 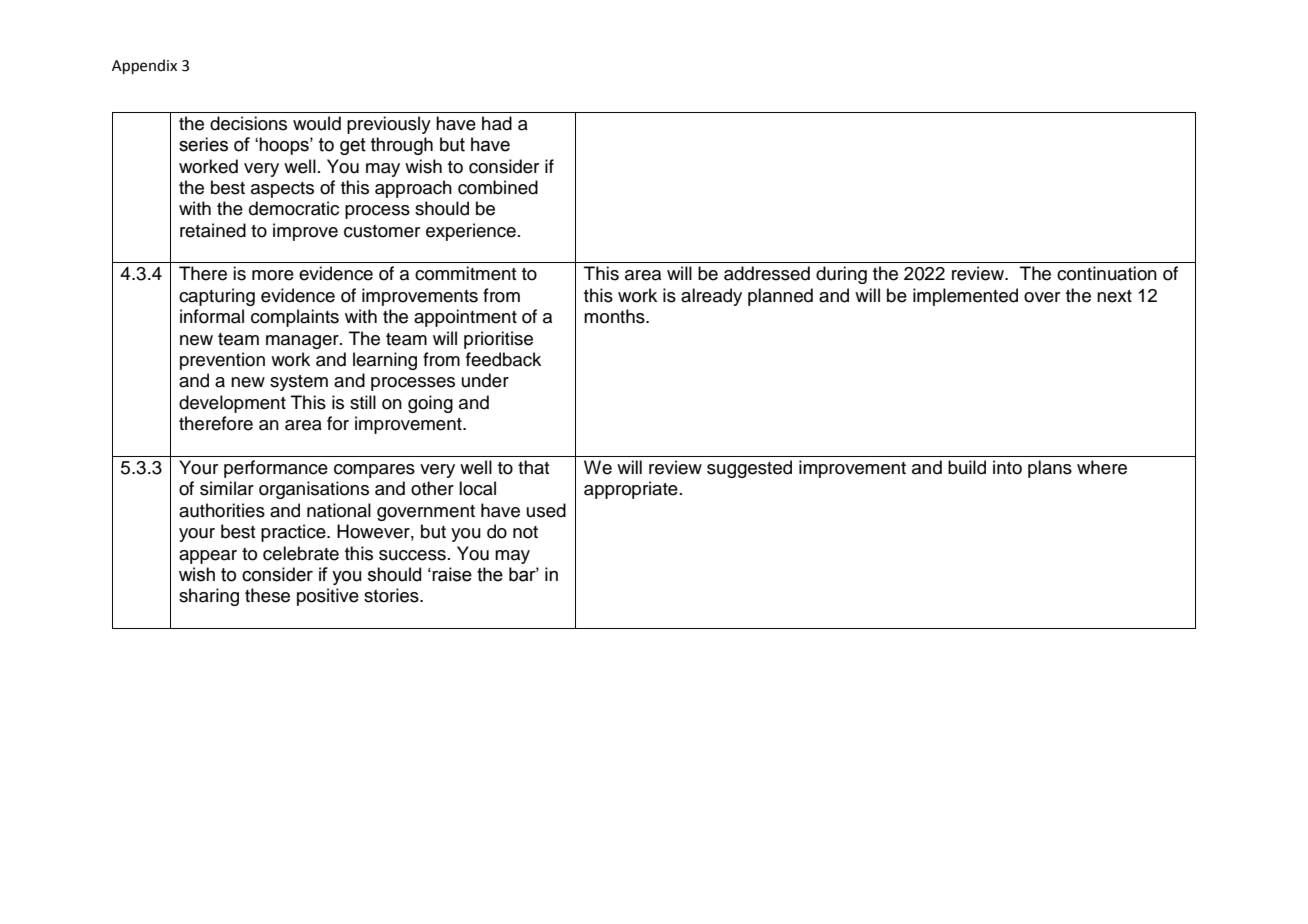 I want to click on months, so click(x=615, y=316).
